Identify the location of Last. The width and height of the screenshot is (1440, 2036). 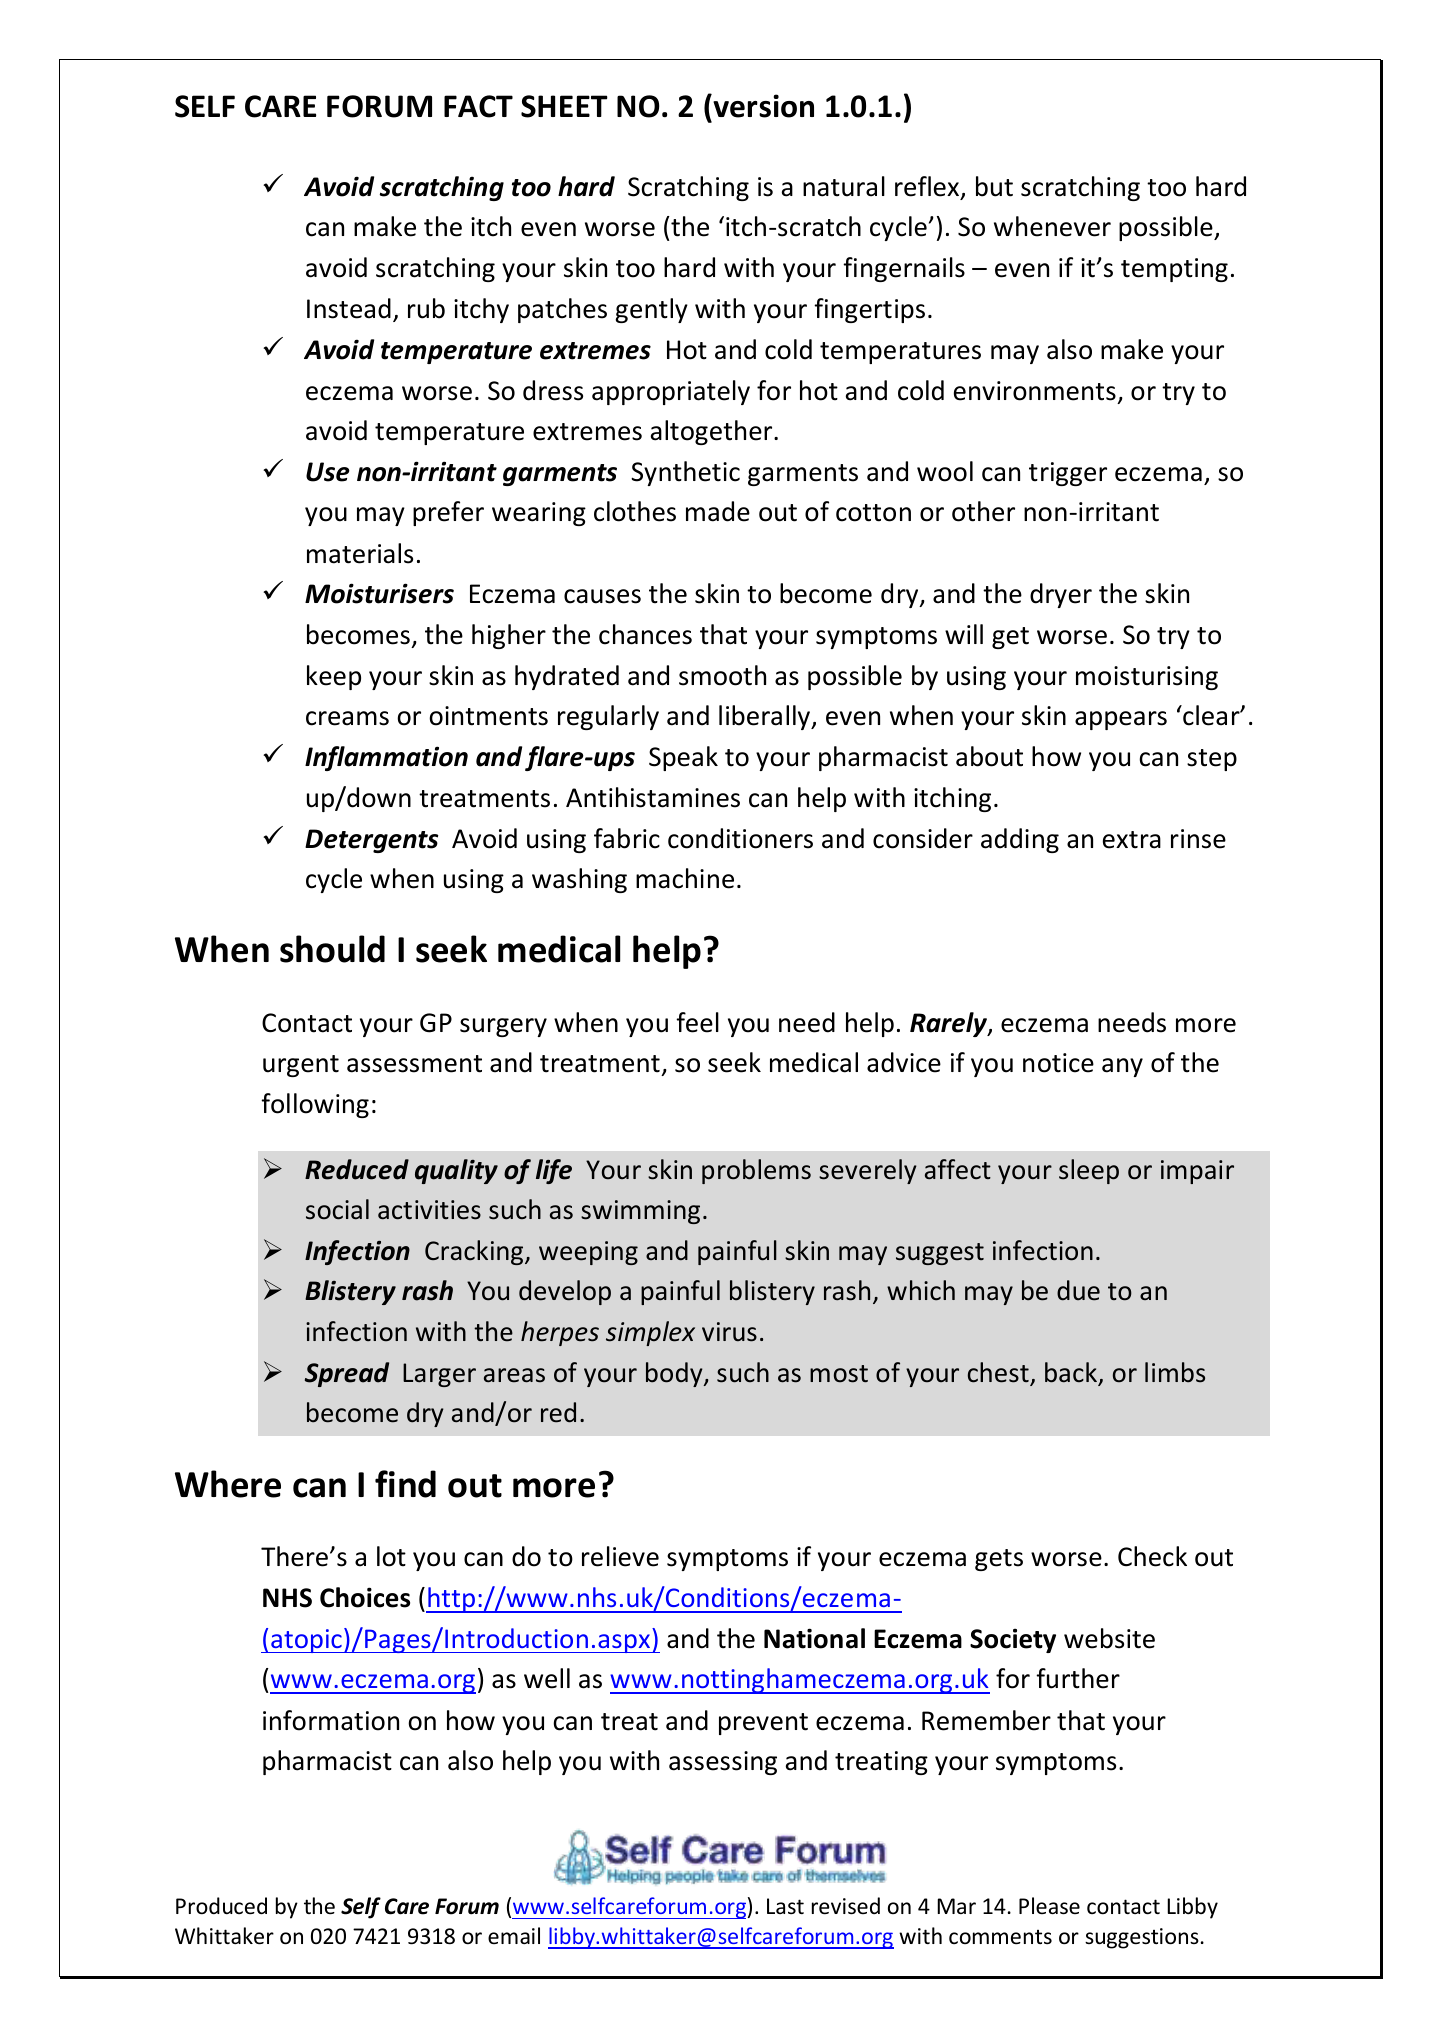
(785, 1906).
